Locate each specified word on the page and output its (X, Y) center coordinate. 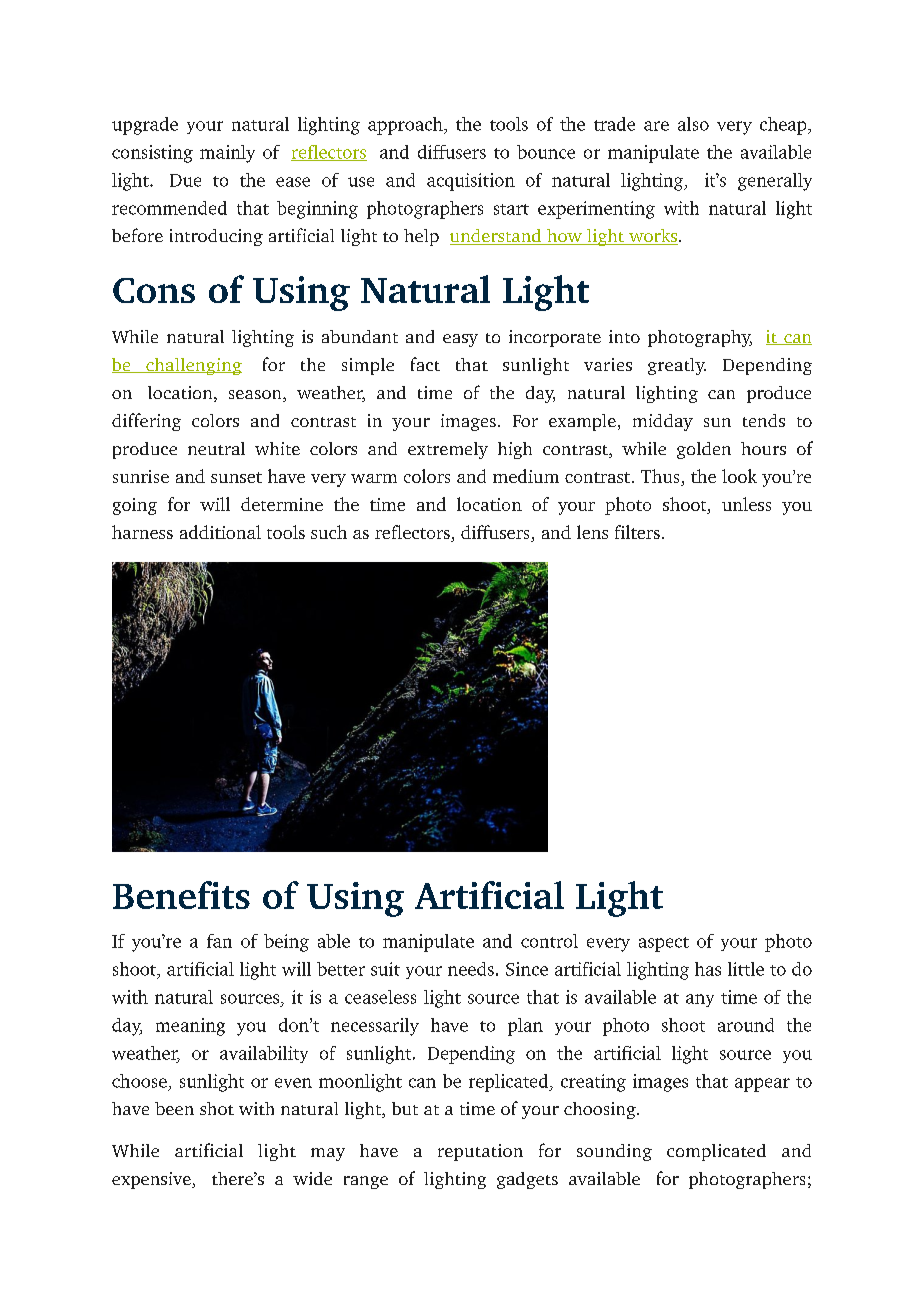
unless (746, 504)
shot (217, 1108)
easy (460, 340)
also (693, 124)
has (708, 969)
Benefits (181, 895)
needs (471, 969)
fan (219, 941)
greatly (677, 366)
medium (526, 476)
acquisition (471, 182)
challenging (193, 366)
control (549, 941)
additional (220, 532)
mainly (227, 154)
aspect (664, 944)
